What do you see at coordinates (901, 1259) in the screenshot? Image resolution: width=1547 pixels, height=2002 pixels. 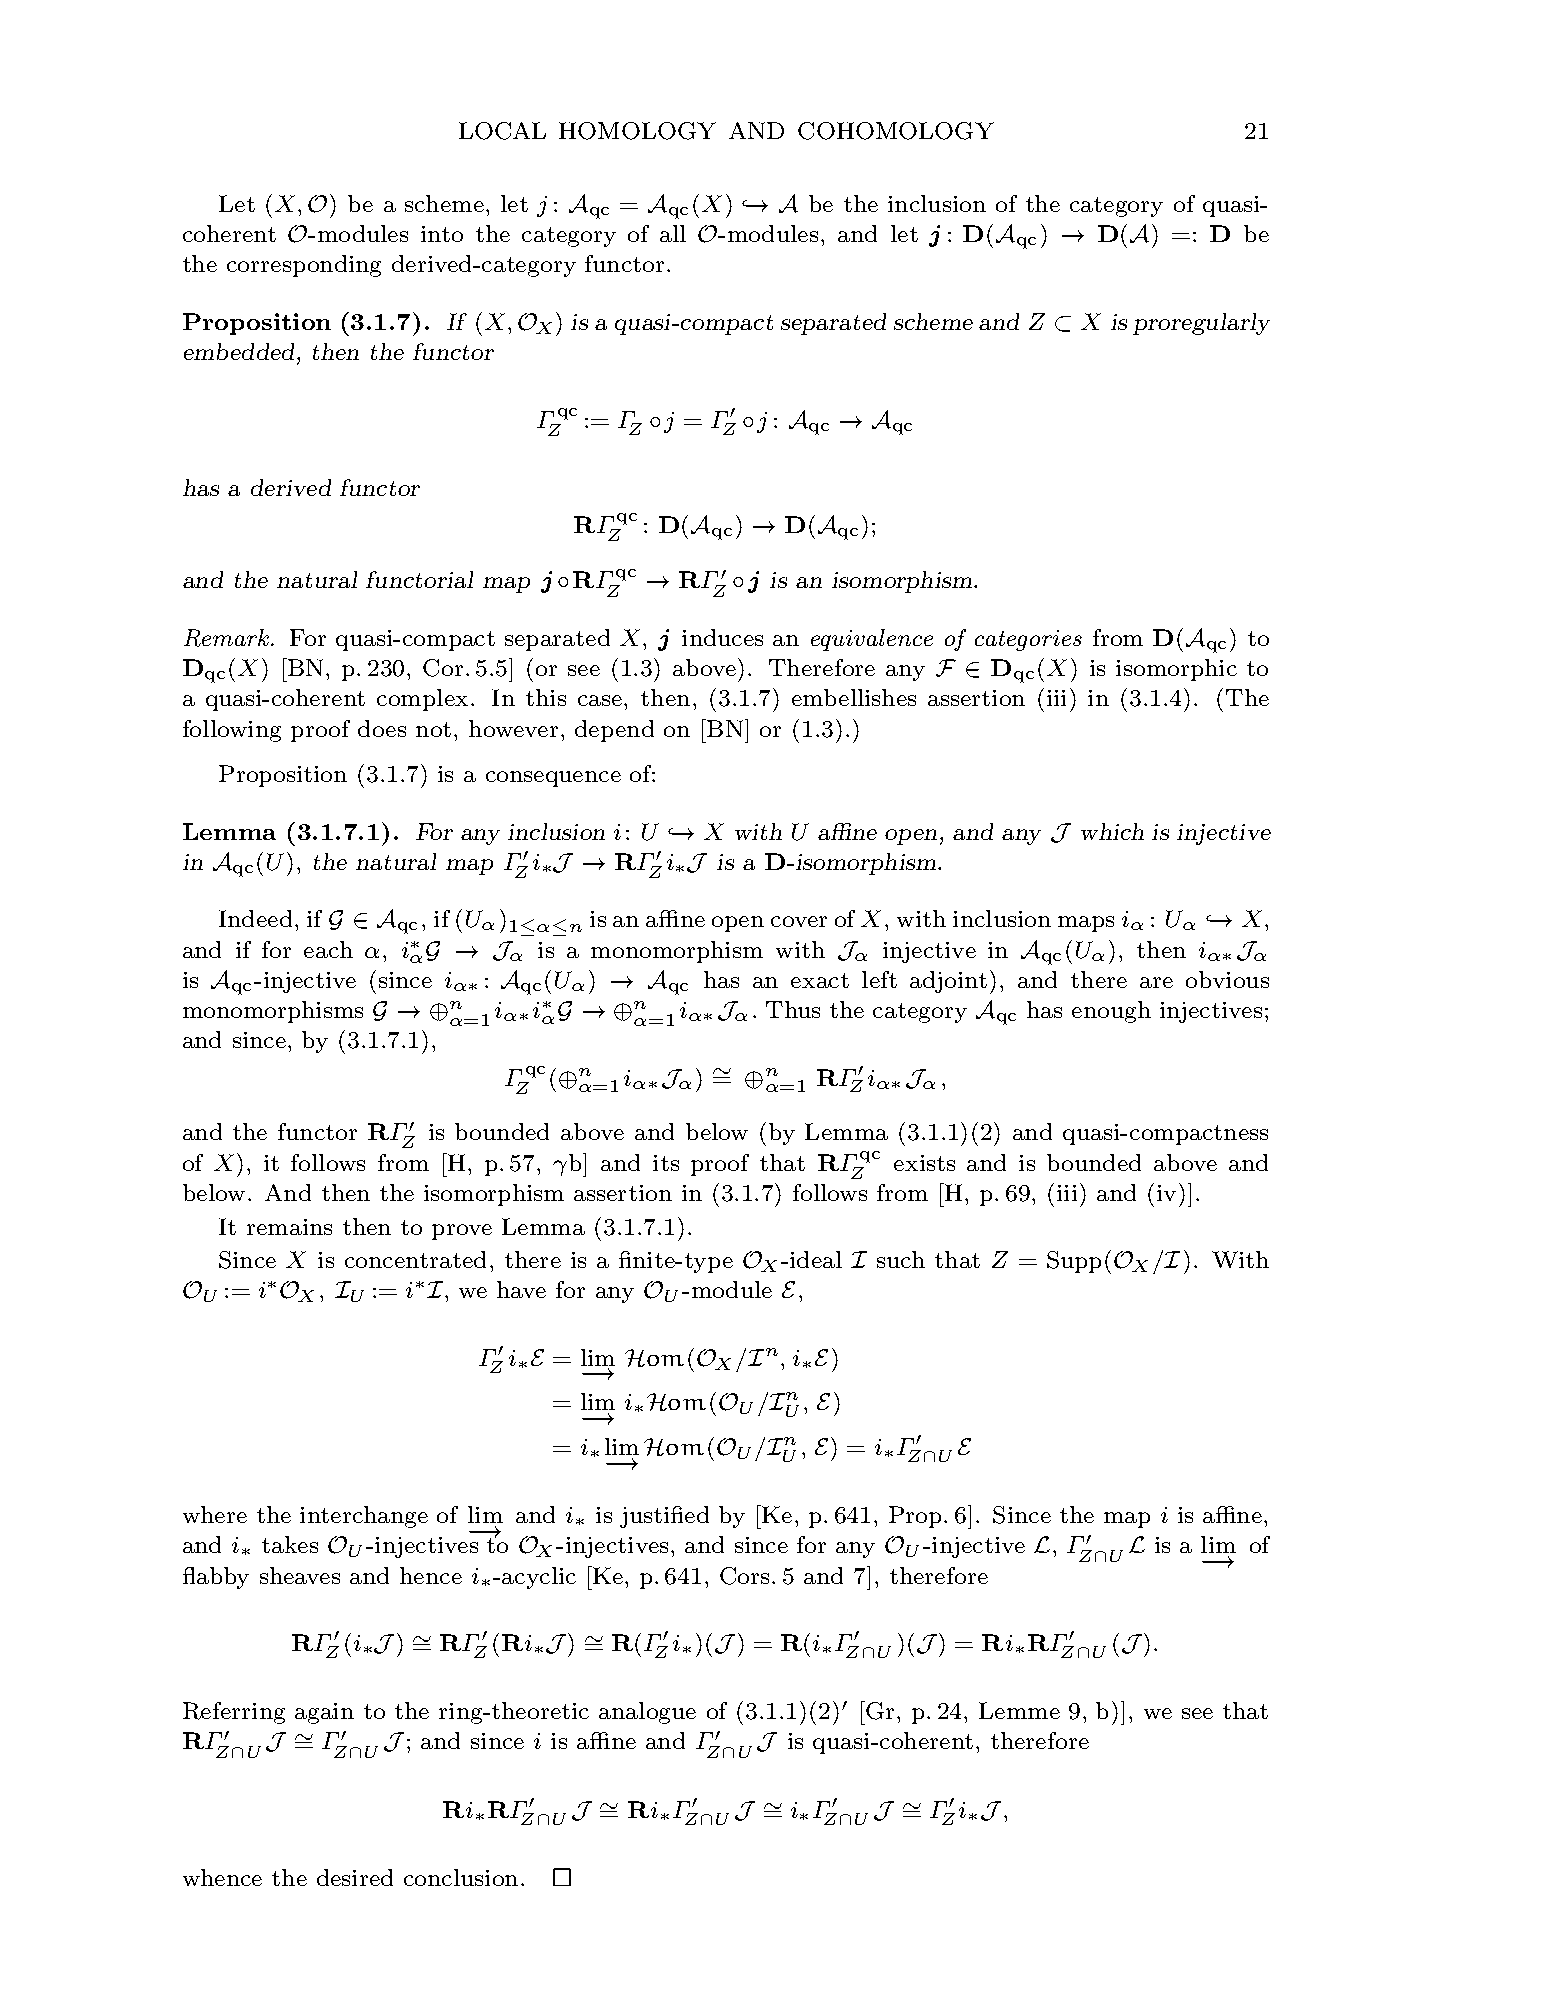 I see `such` at bounding box center [901, 1259].
